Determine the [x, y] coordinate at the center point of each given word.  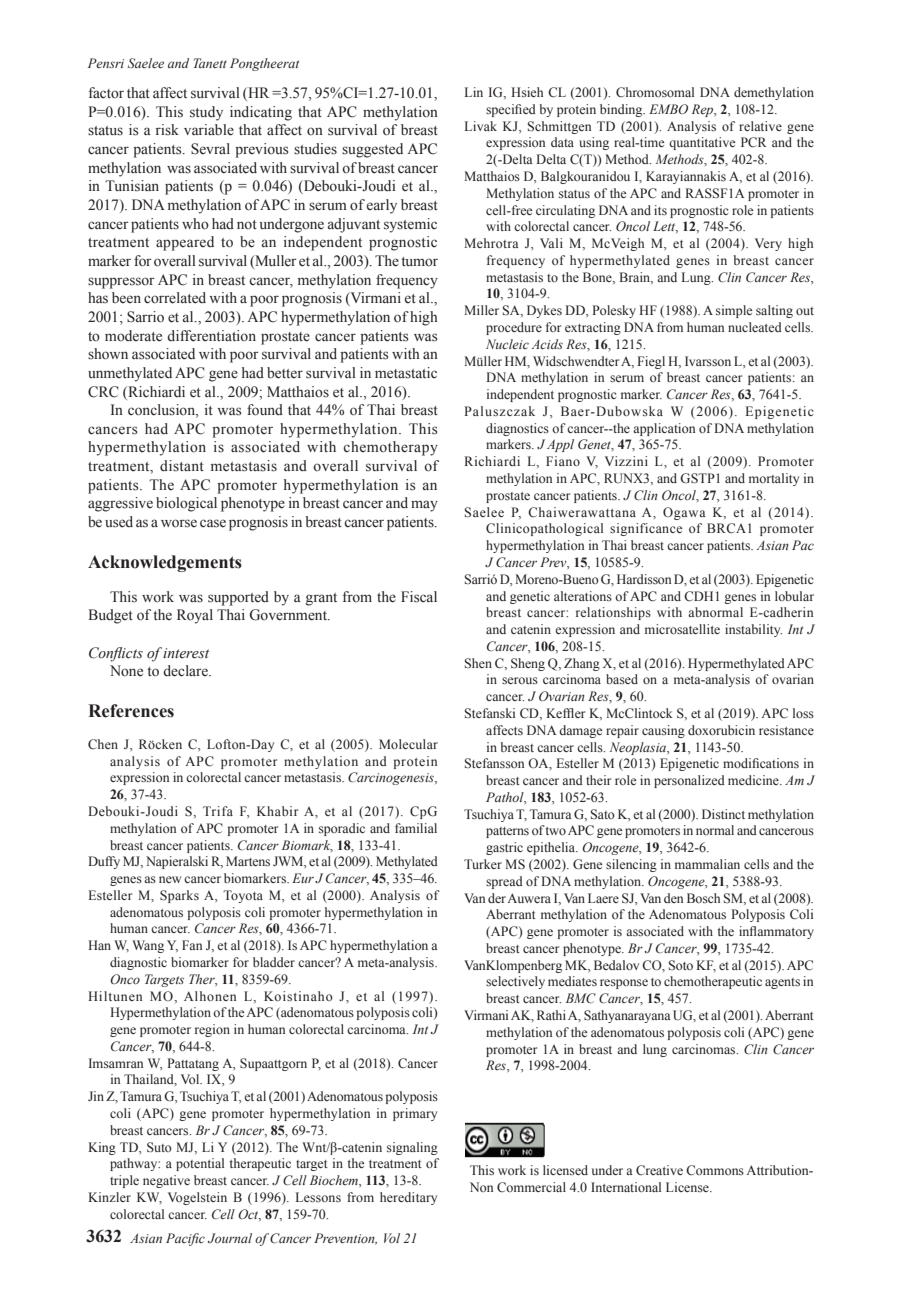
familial [416, 828]
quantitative [702, 143]
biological [186, 504]
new [170, 879]
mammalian [707, 864]
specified [511, 110]
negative [166, 1181]
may [424, 506]
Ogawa [684, 513]
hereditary [408, 1198]
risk [167, 129]
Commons [715, 1170]
